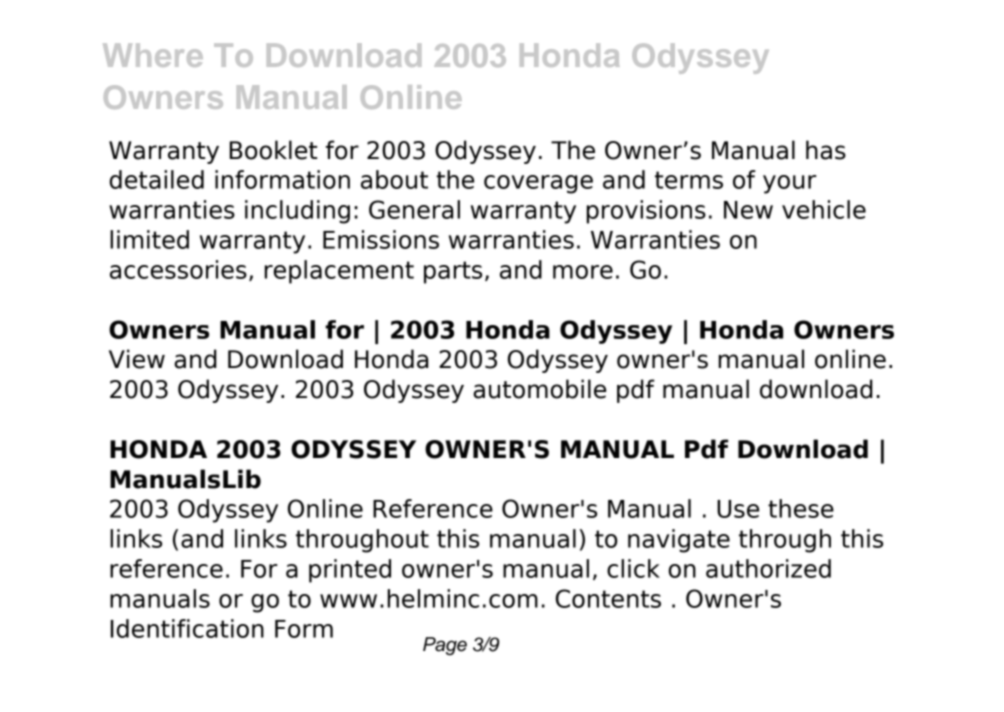 This page has height=712, width=1004. What do you see at coordinates (187, 628) in the page?
I see `Identification` at bounding box center [187, 628].
